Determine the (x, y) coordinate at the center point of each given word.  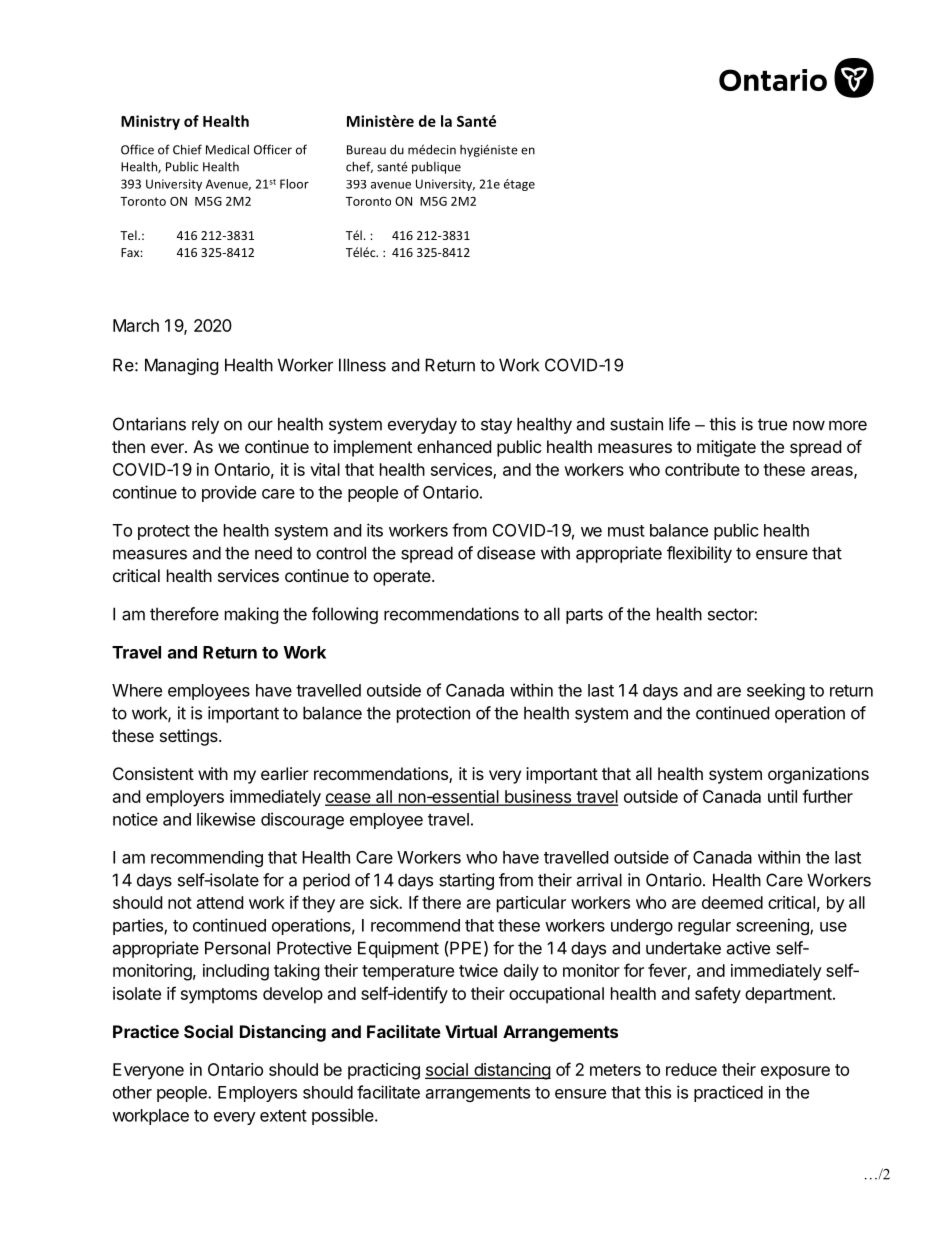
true (772, 424)
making (252, 615)
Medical (227, 149)
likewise (226, 819)
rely (205, 425)
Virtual (471, 1031)
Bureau (366, 150)
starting (466, 881)
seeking (776, 691)
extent (283, 1116)
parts (584, 616)
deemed (732, 902)
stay (496, 426)
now (809, 426)
